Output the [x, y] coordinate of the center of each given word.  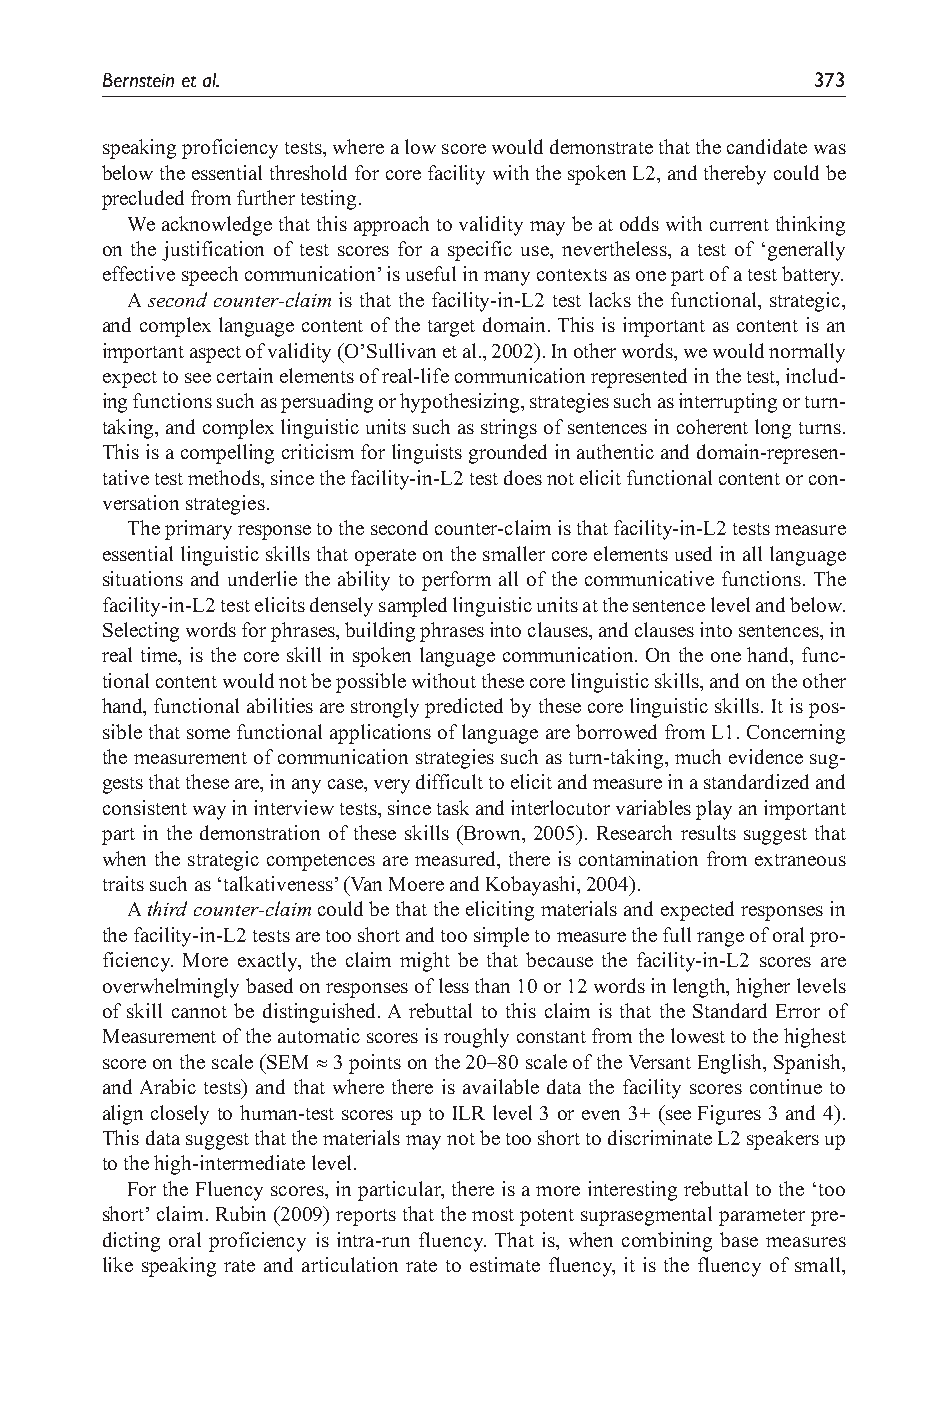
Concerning [796, 734]
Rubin [241, 1213]
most [493, 1215]
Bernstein [138, 80]
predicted [464, 708]
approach [391, 226]
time [160, 656]
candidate [767, 146]
